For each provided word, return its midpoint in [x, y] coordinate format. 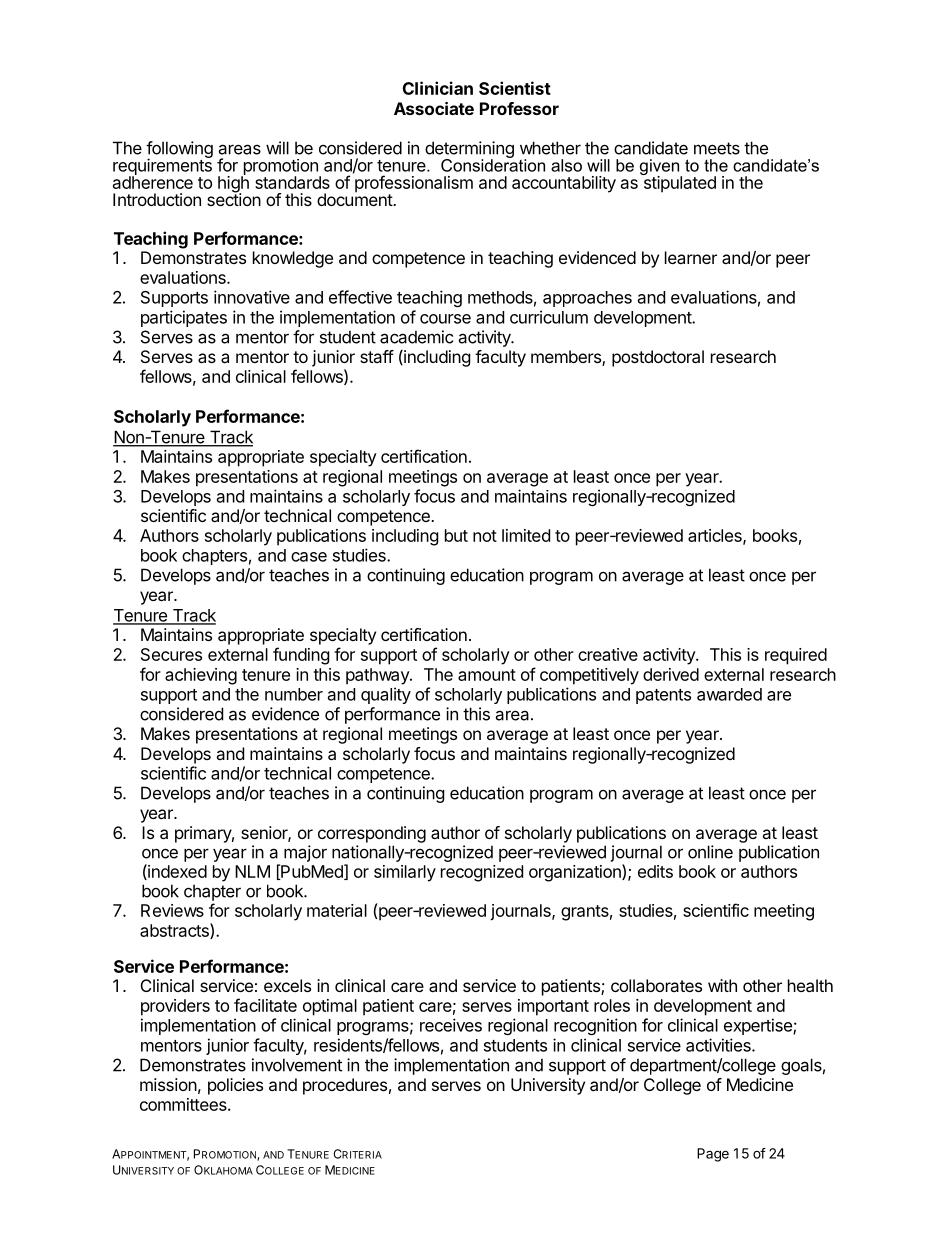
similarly [405, 873]
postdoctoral [658, 358]
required [796, 656]
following [179, 151]
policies [235, 1086]
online [710, 852]
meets [717, 148]
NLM [252, 871]
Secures [171, 654]
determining [469, 151]
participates [184, 318]
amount [487, 675]
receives [451, 1025]
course [445, 319]
